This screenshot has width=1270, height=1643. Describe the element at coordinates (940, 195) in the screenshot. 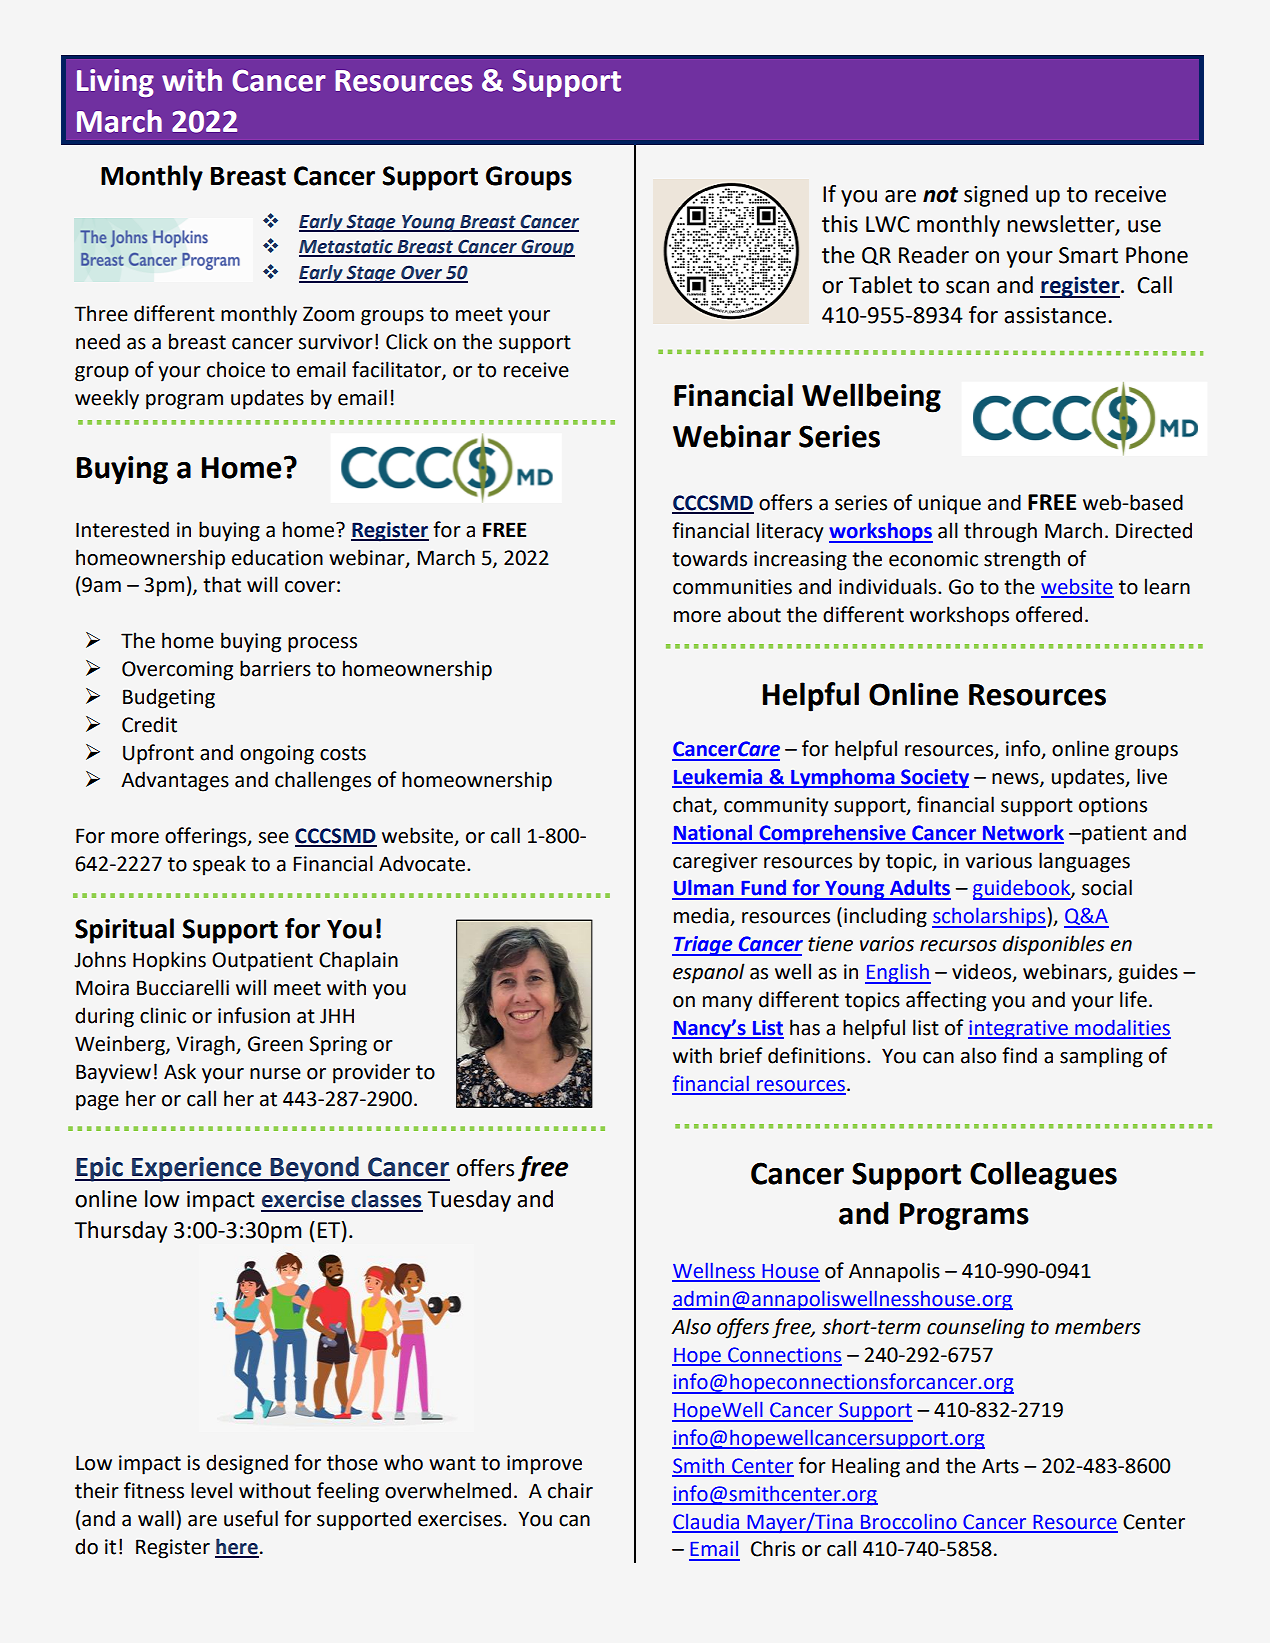

I see `not` at that location.
